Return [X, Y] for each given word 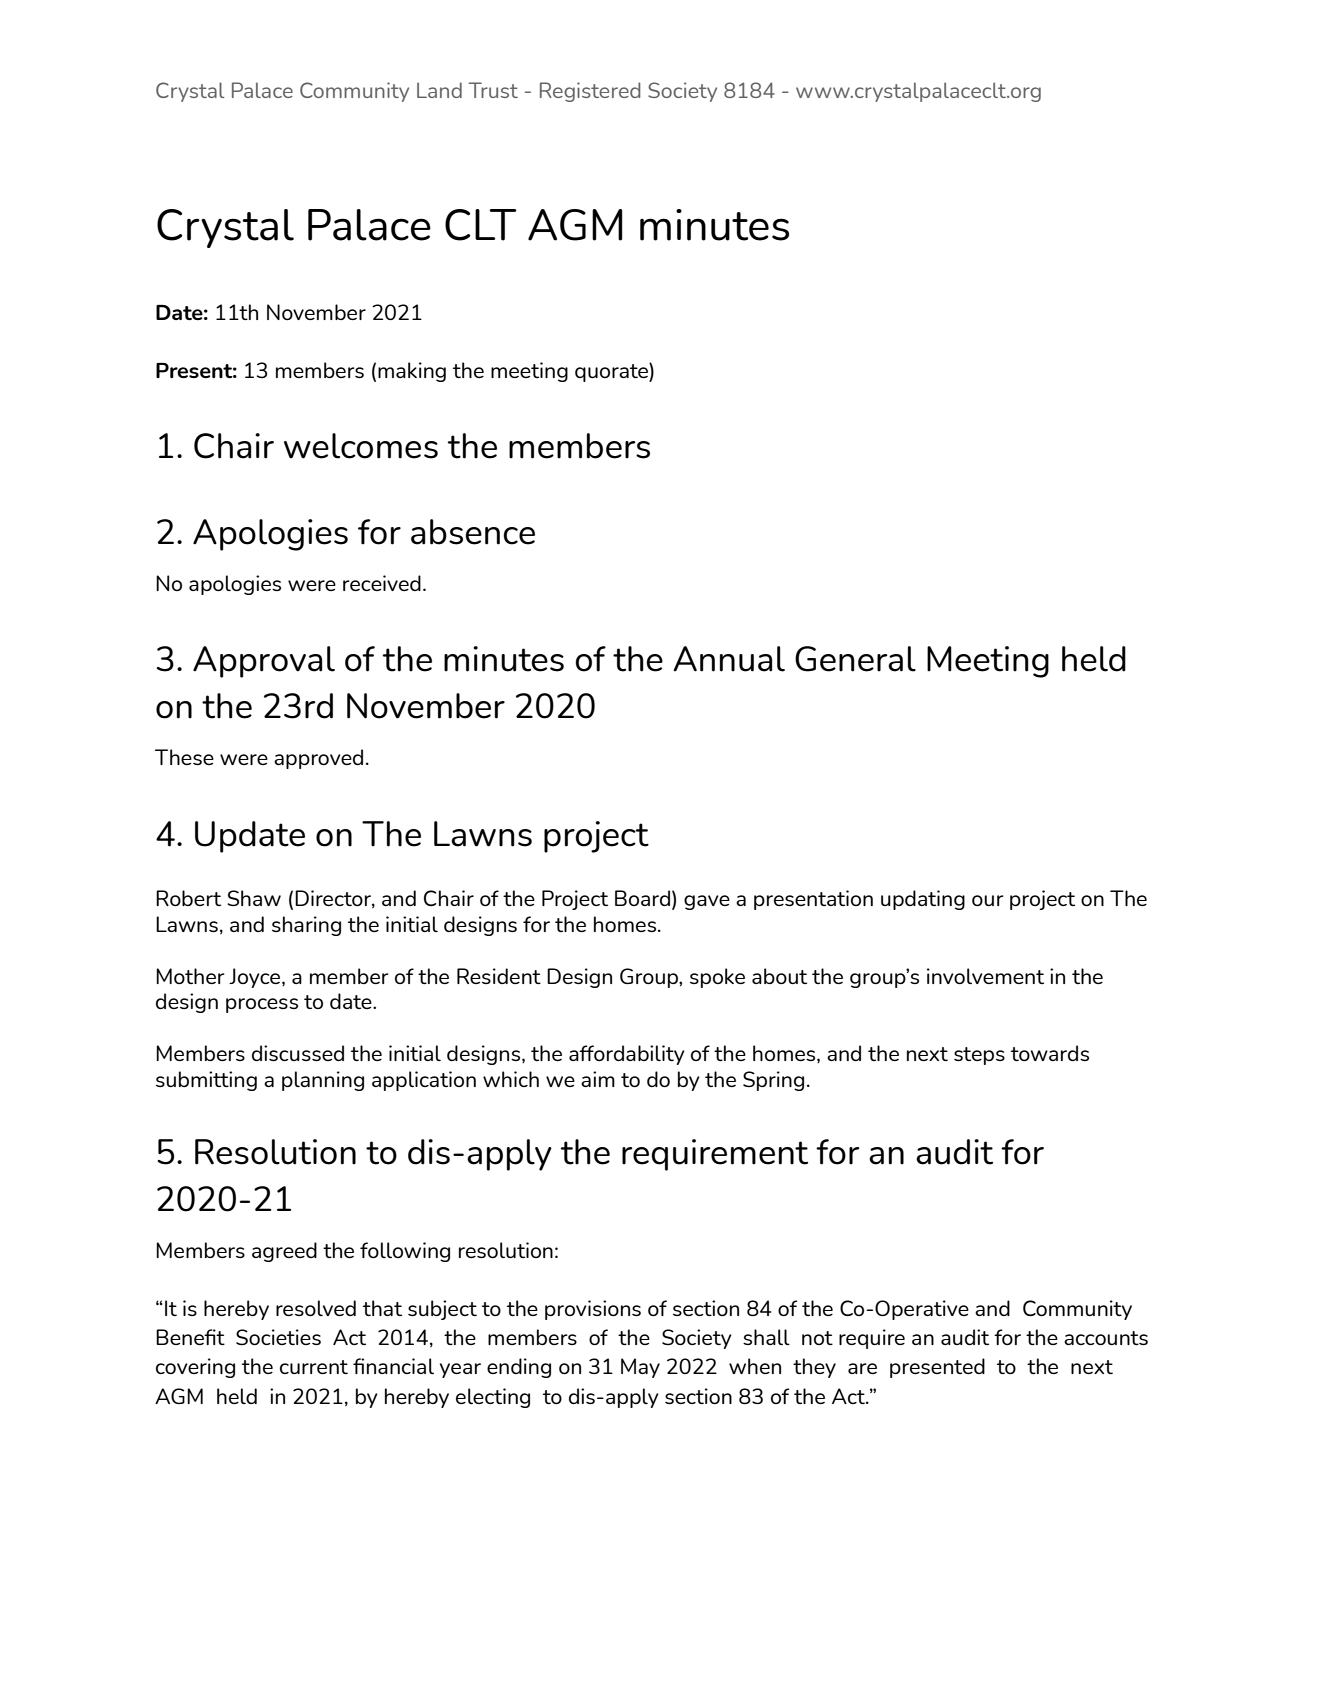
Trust [493, 90]
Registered [590, 92]
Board [642, 898]
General [855, 659]
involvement [985, 976]
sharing [306, 926]
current [314, 1367]
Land [439, 90]
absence [473, 532]
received [382, 583]
